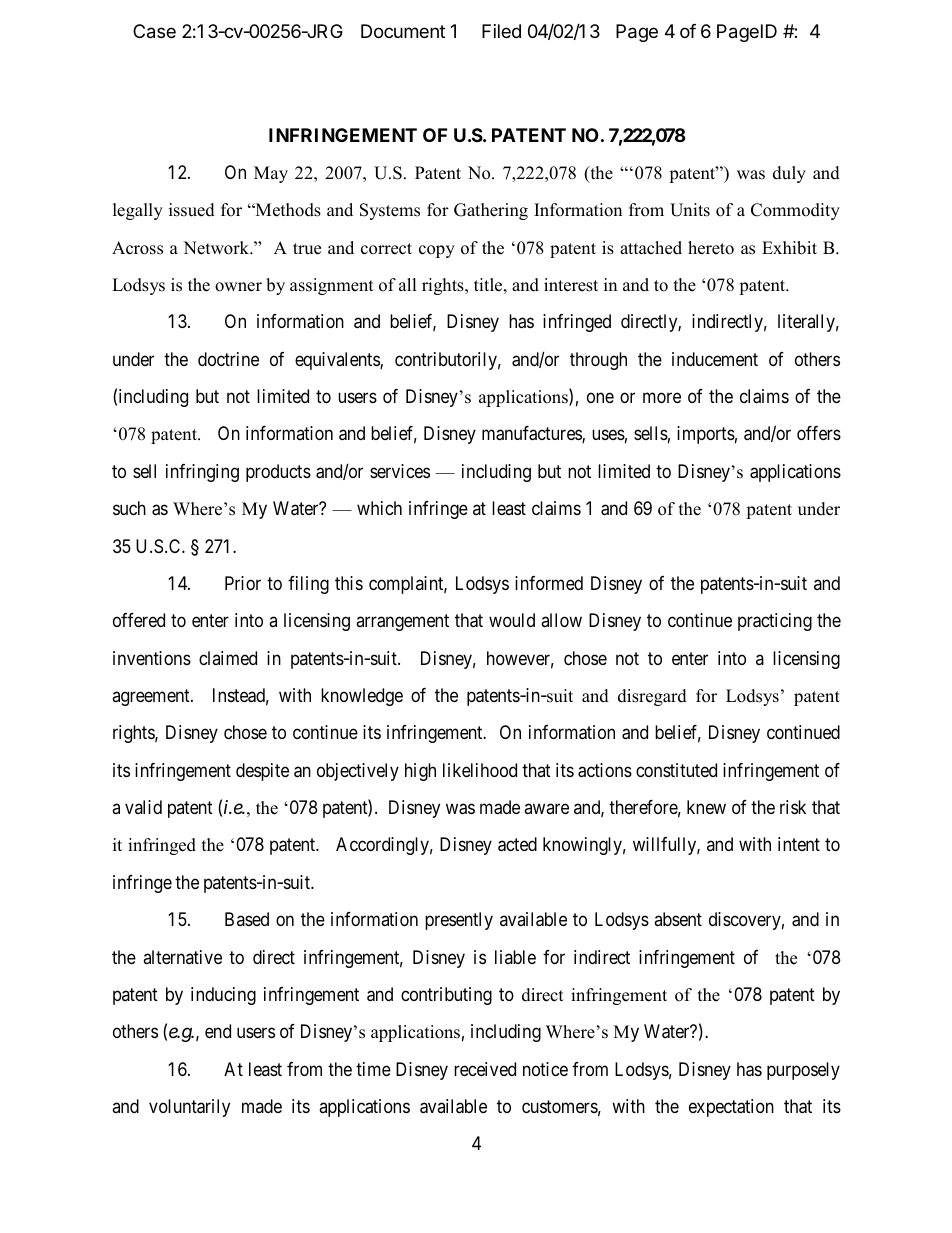 This screenshot has height=1233, width=952. What do you see at coordinates (154, 31) in the screenshot?
I see `Case` at bounding box center [154, 31].
